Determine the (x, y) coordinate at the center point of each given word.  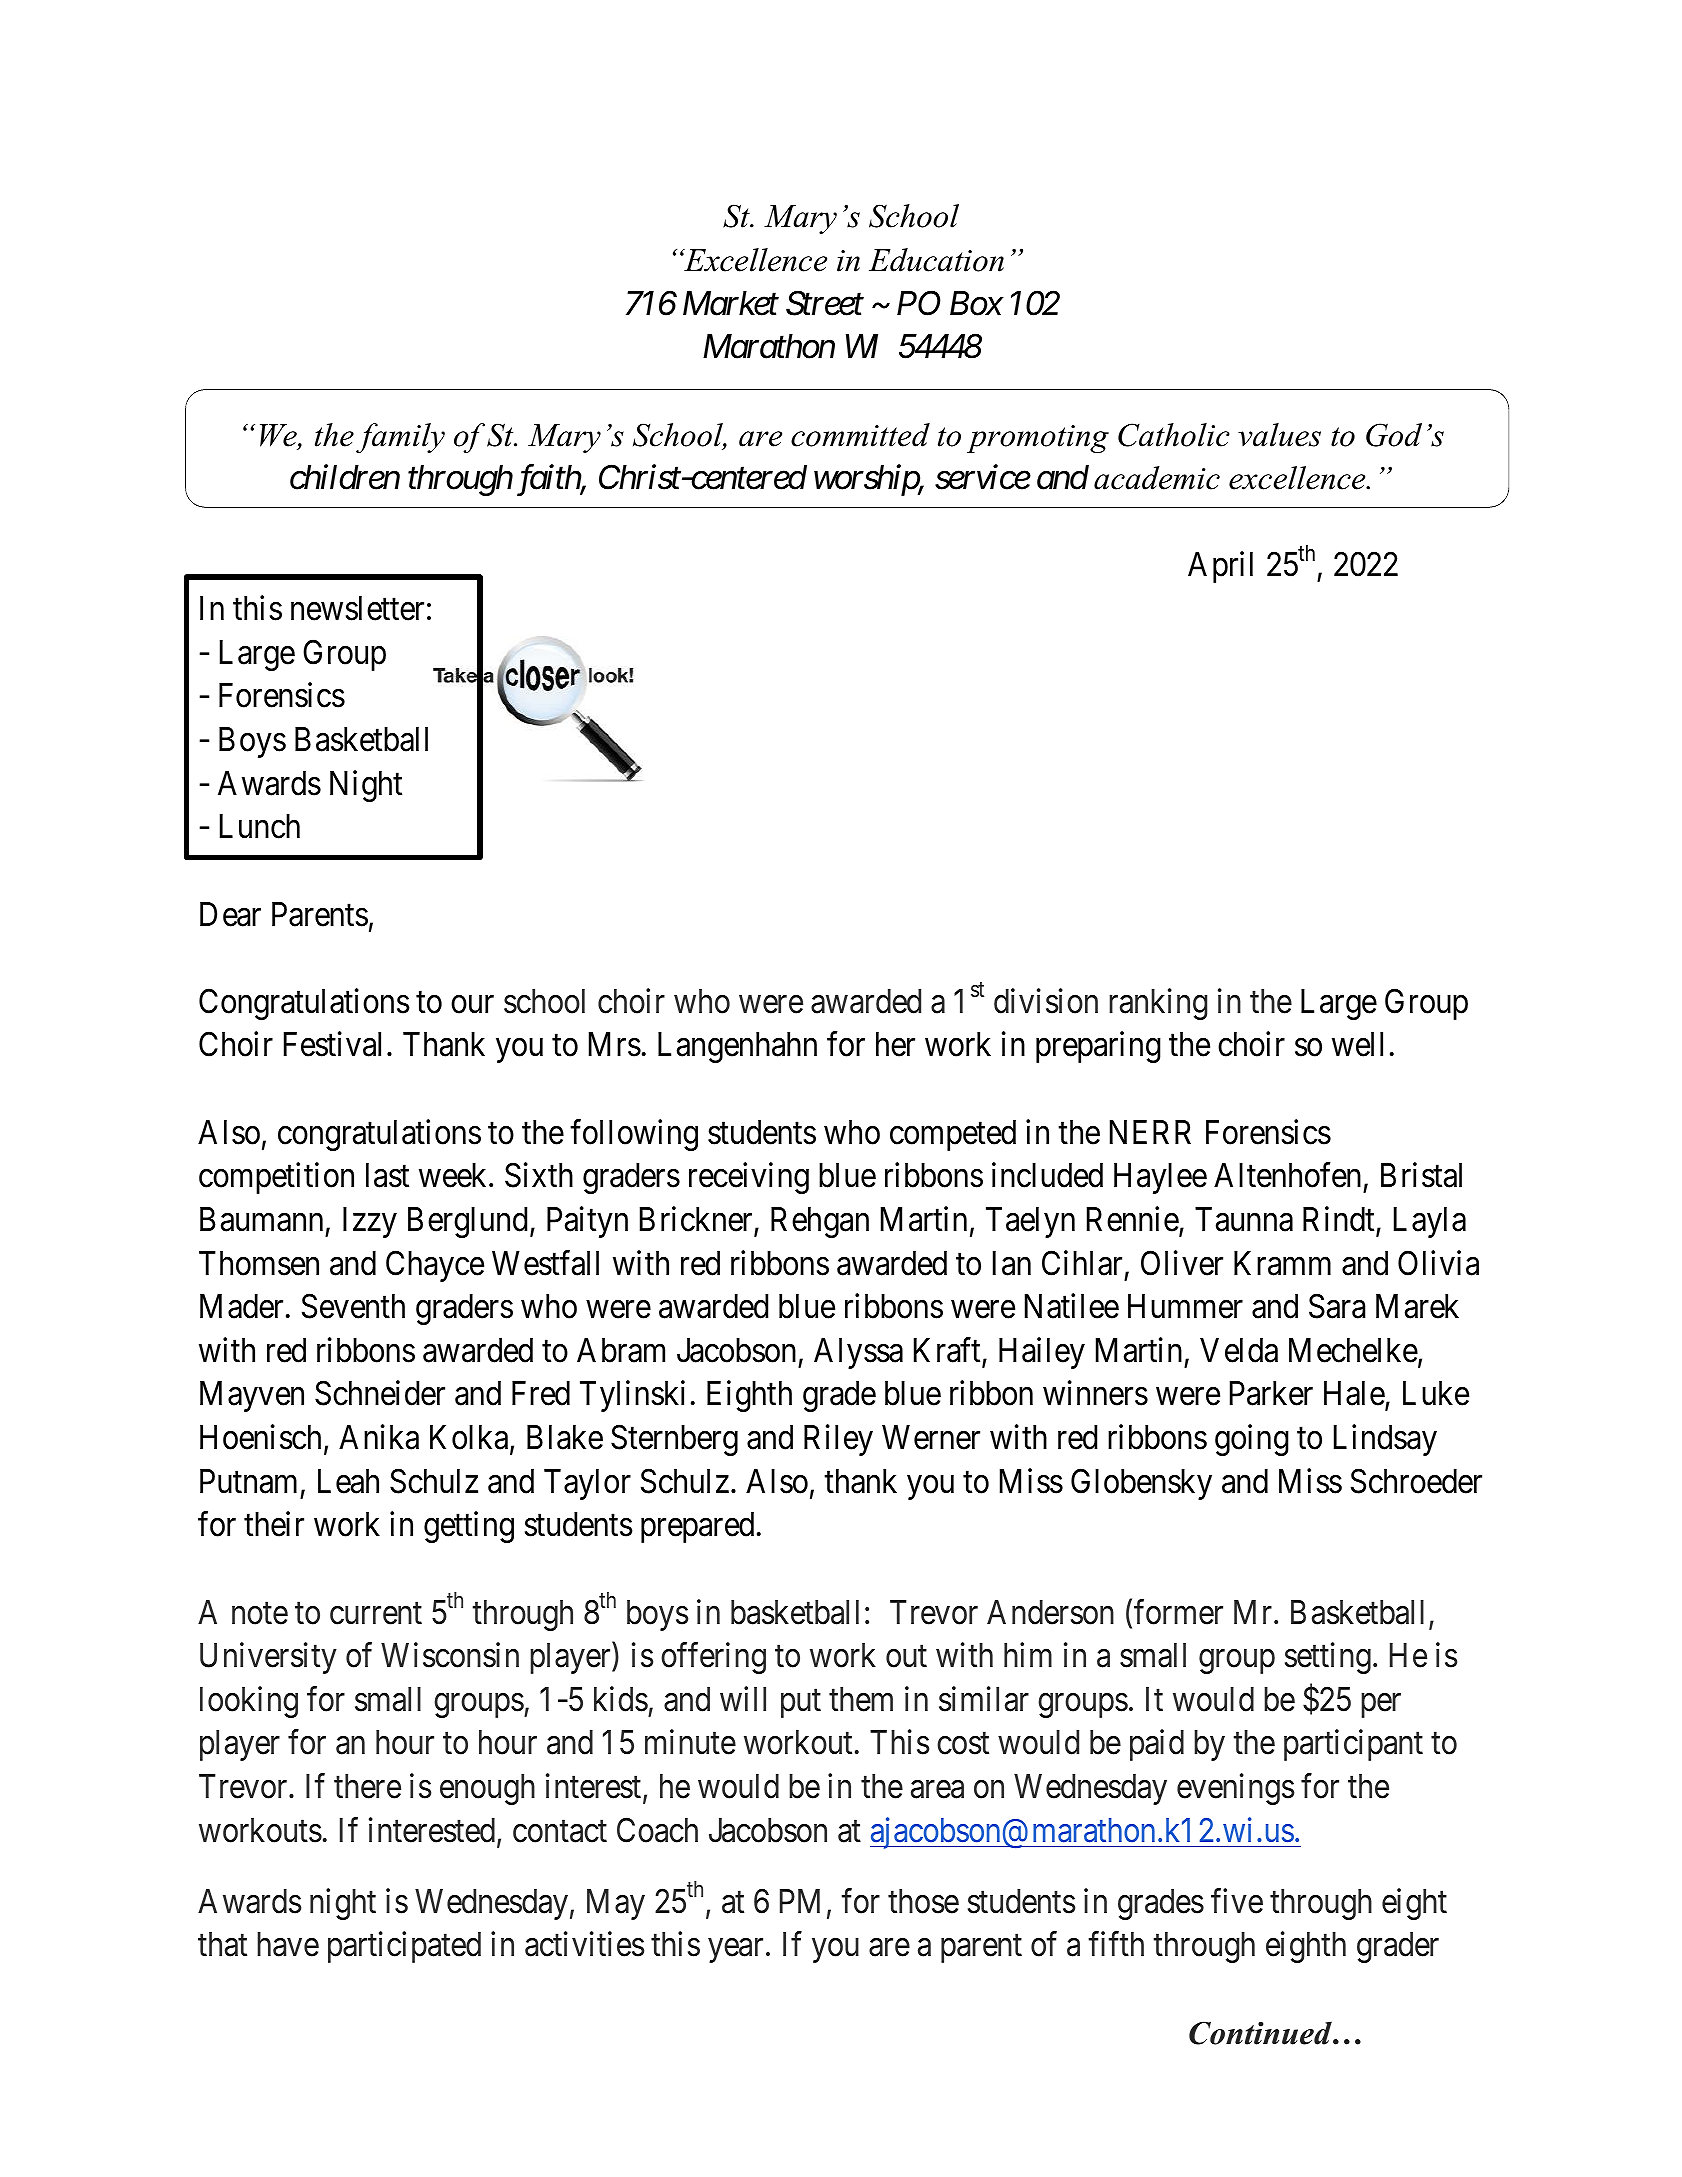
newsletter (357, 608)
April (1220, 567)
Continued (1261, 2033)
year (736, 1951)
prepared (697, 1527)
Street (825, 303)
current (376, 1613)
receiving (749, 1178)
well (1357, 1044)
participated (404, 1947)
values (1279, 435)
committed (860, 435)
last (387, 1175)
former (1178, 1612)
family (400, 438)
